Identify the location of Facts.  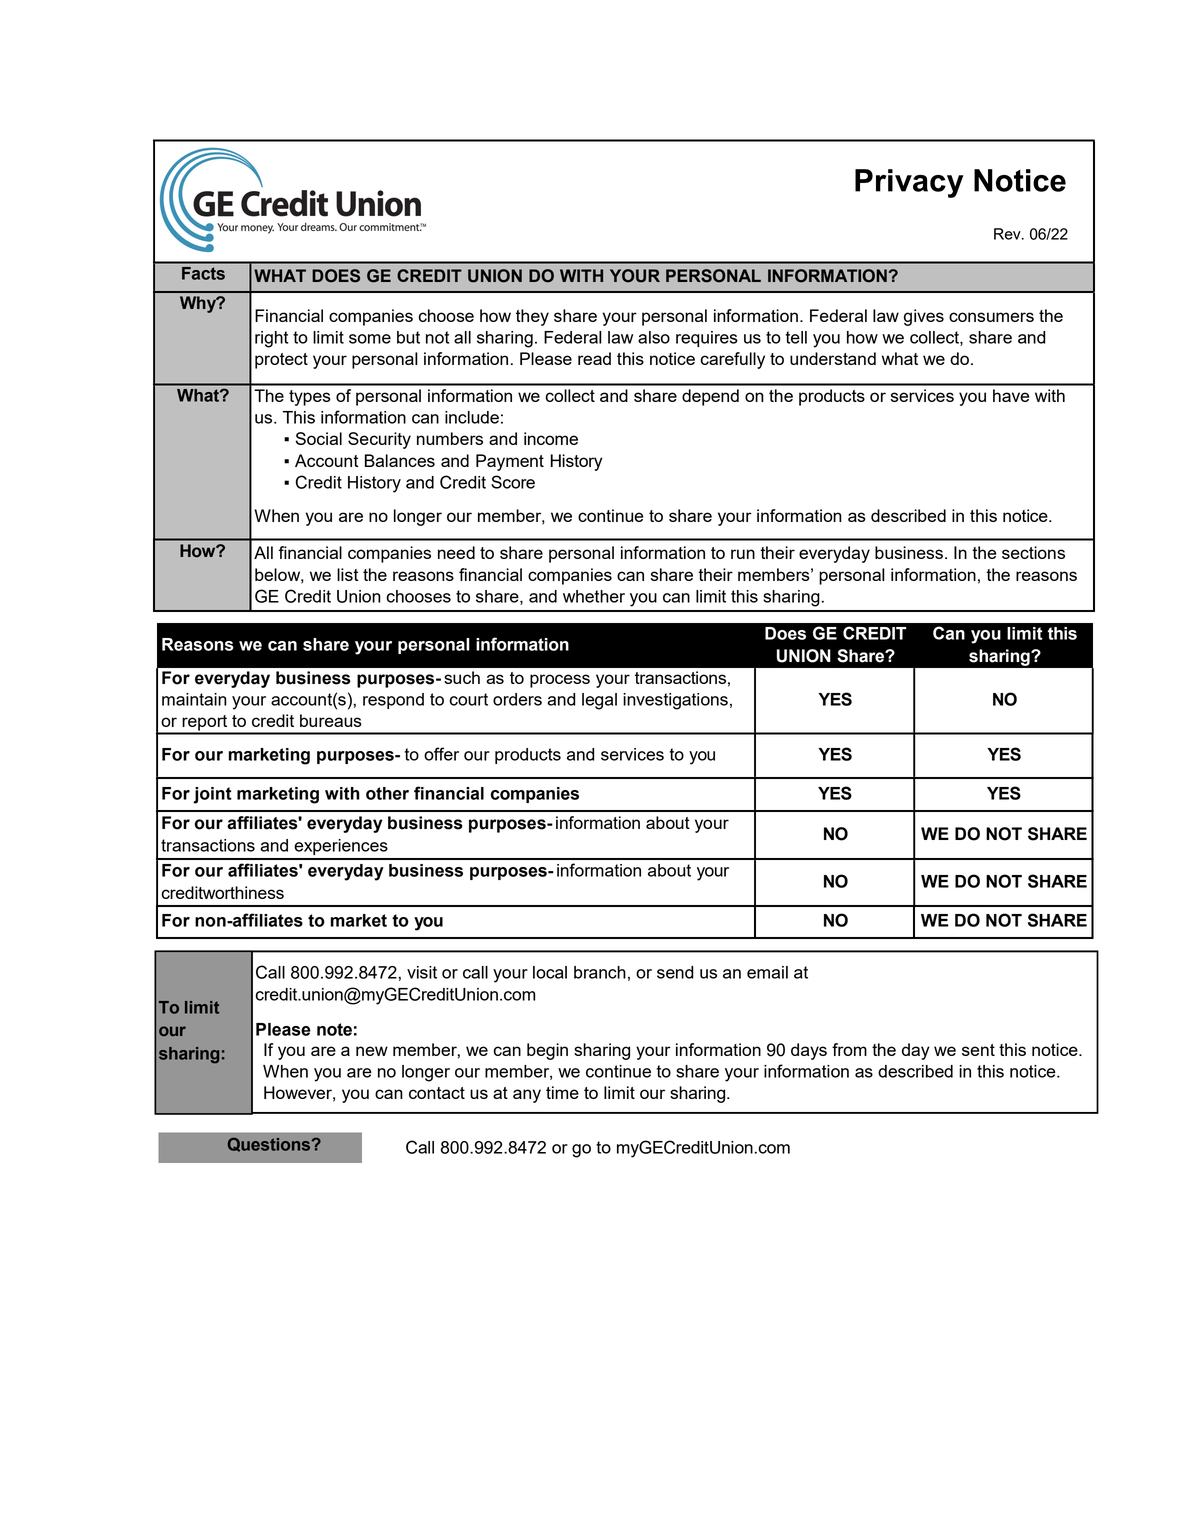
(203, 273).
